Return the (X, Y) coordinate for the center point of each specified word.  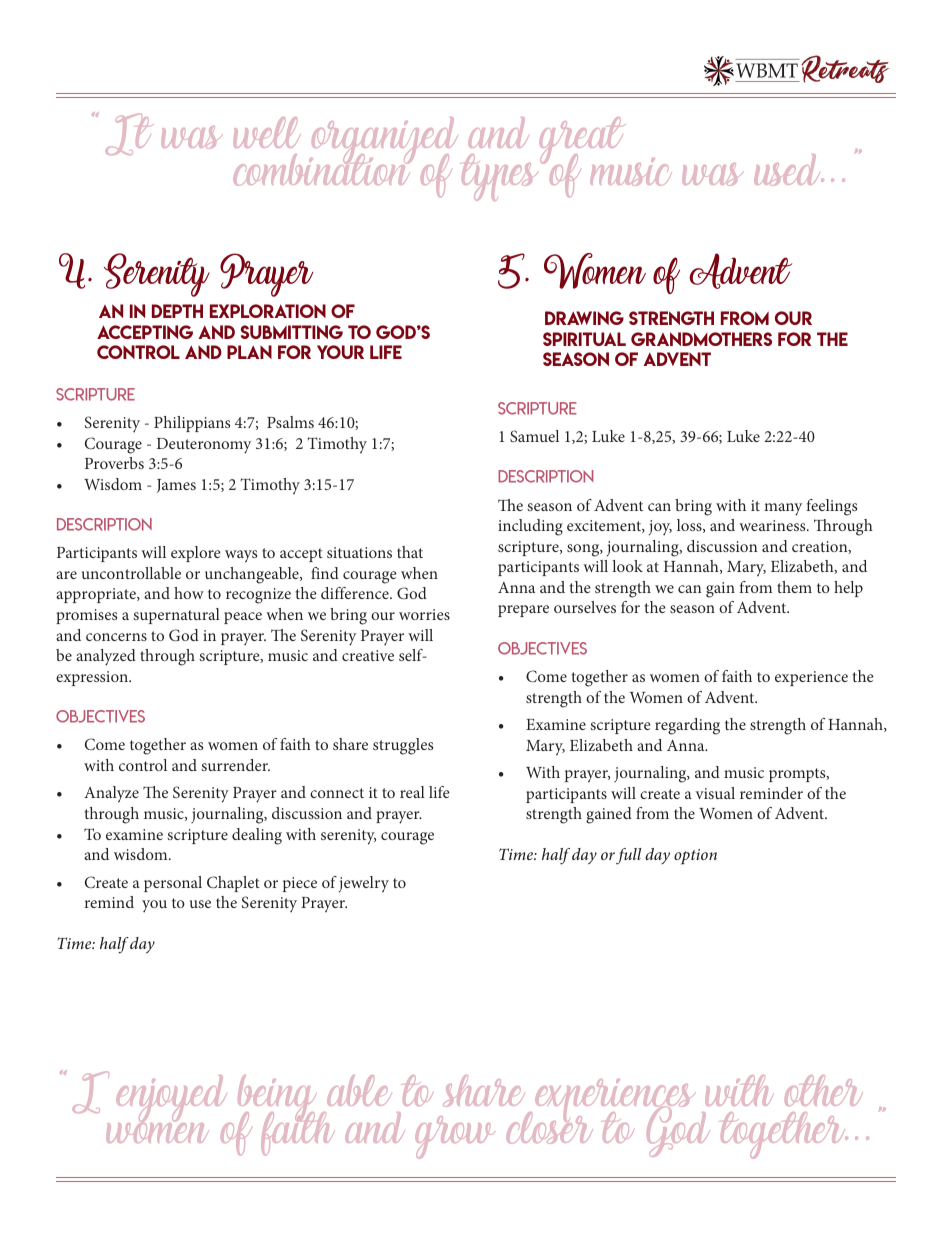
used (789, 170)
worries (424, 614)
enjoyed (173, 1100)
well (267, 132)
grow (455, 1137)
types (502, 177)
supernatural (176, 616)
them (794, 587)
